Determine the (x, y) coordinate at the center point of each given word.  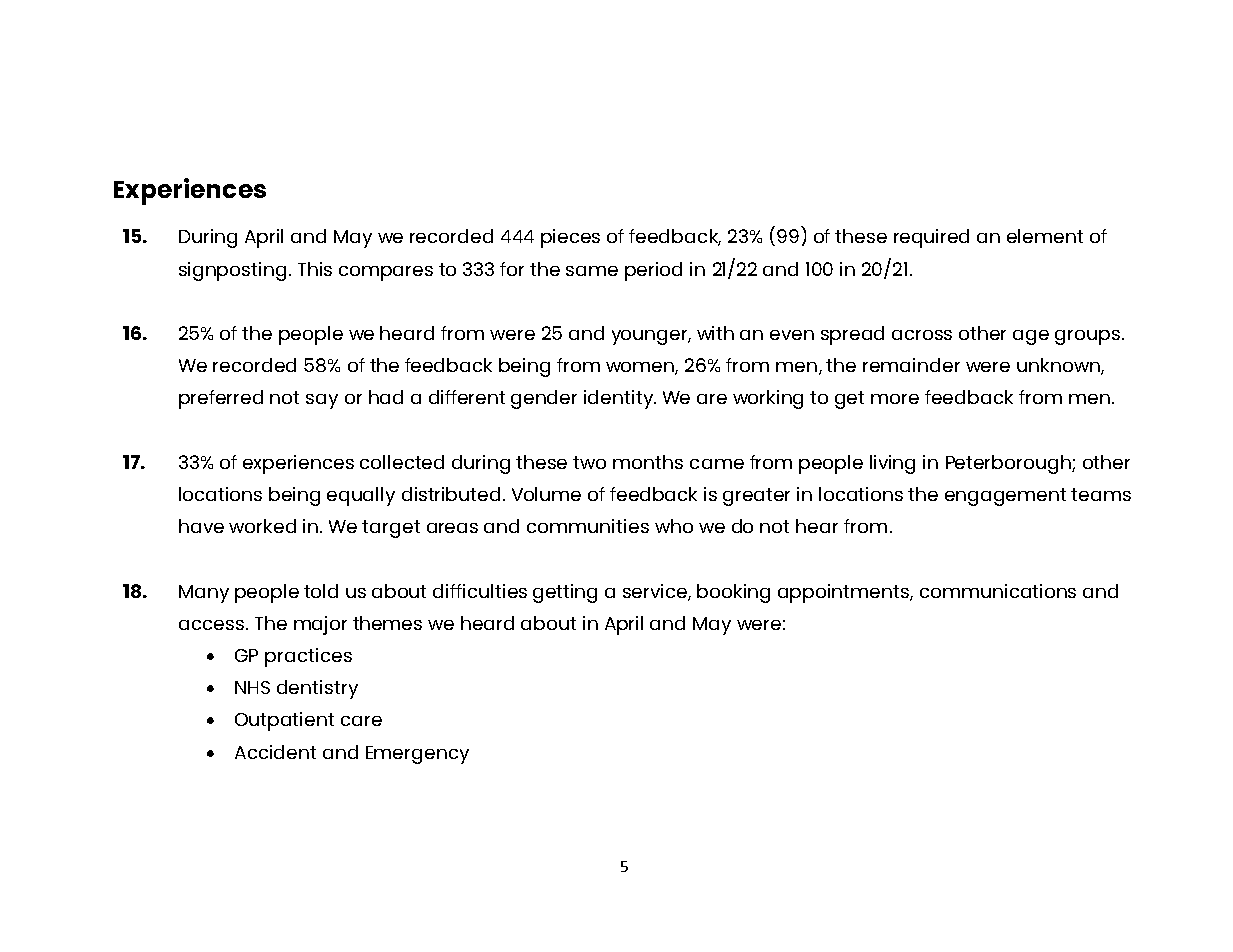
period (653, 271)
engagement (1005, 497)
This (315, 269)
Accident (275, 752)
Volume (546, 494)
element (1045, 236)
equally (361, 496)
